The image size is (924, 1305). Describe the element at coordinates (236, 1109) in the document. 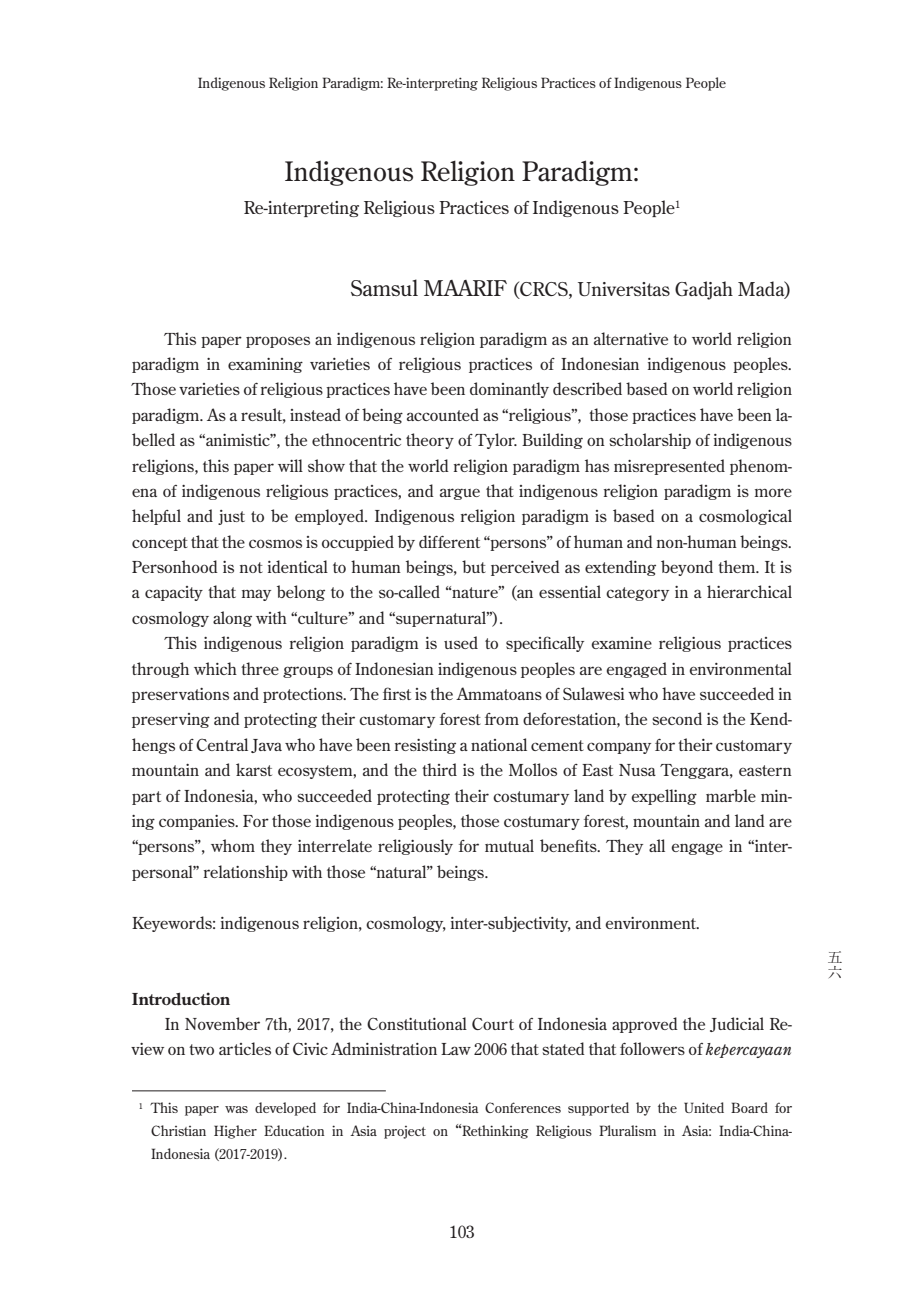

I see `was` at that location.
